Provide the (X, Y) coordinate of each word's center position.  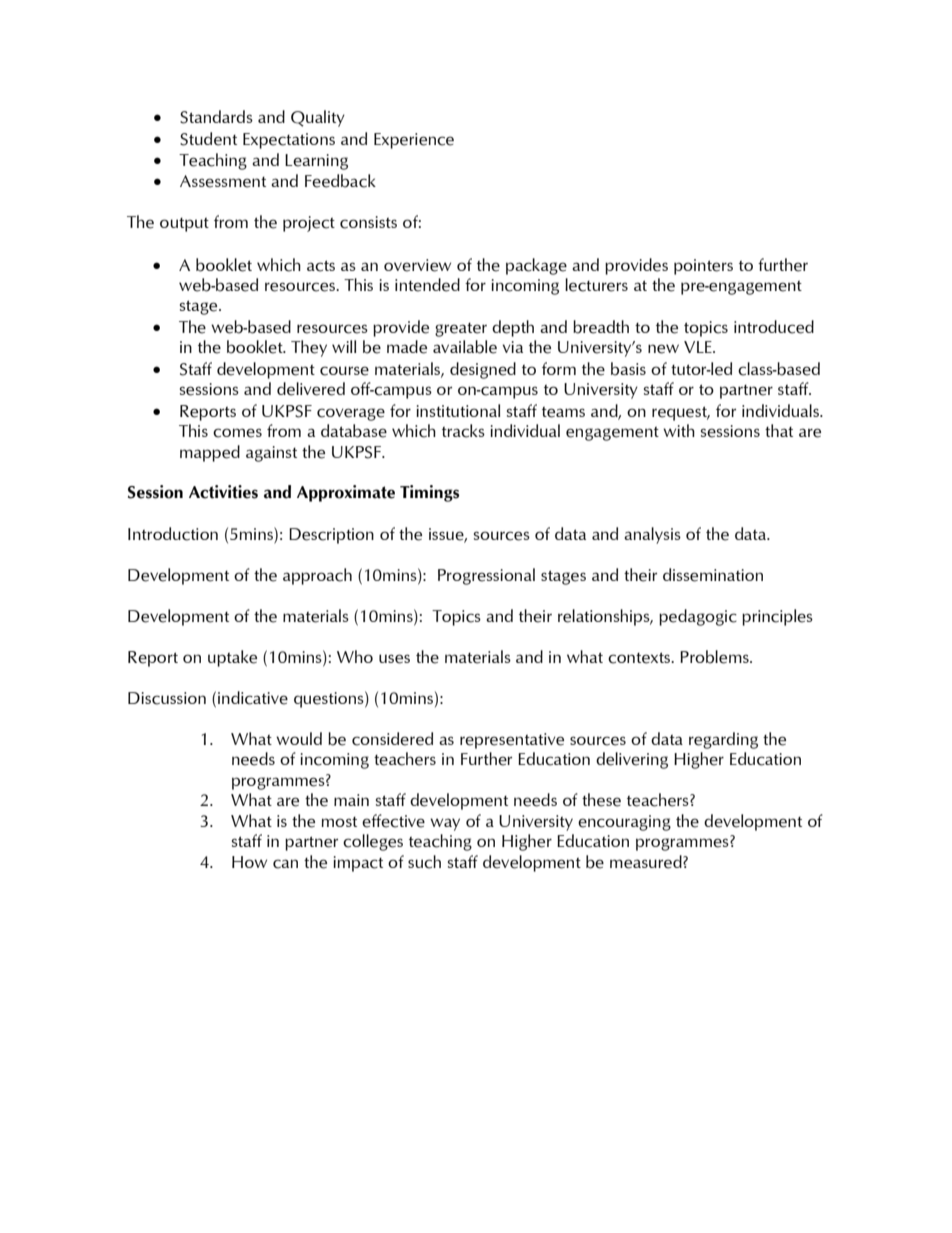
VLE (699, 347)
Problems (715, 657)
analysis (652, 535)
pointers (703, 267)
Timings (429, 493)
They (309, 348)
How (249, 862)
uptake (232, 658)
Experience (414, 141)
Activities (223, 492)
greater (461, 330)
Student (208, 139)
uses (394, 659)
